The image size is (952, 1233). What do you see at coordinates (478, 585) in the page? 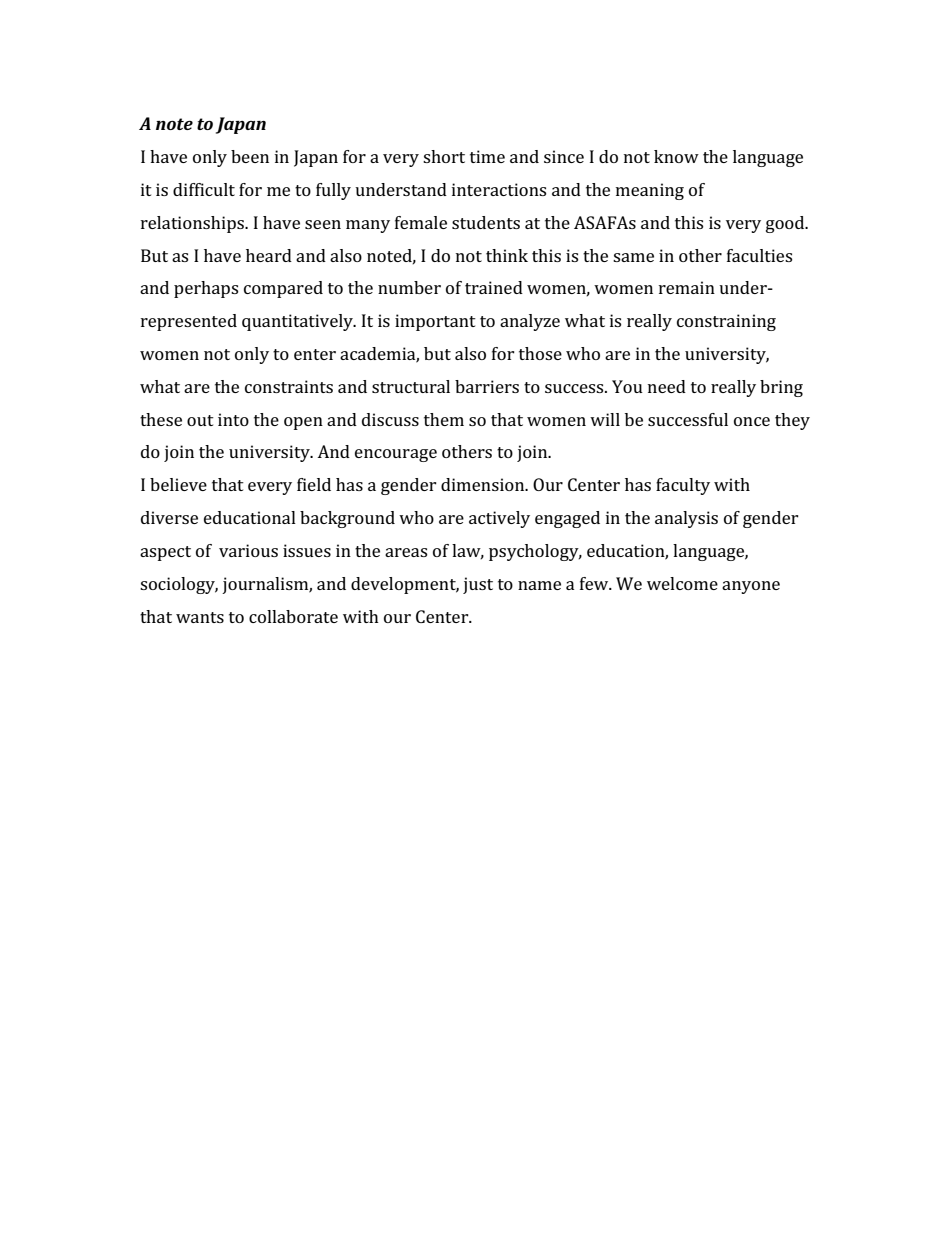
I see `just` at bounding box center [478, 585].
